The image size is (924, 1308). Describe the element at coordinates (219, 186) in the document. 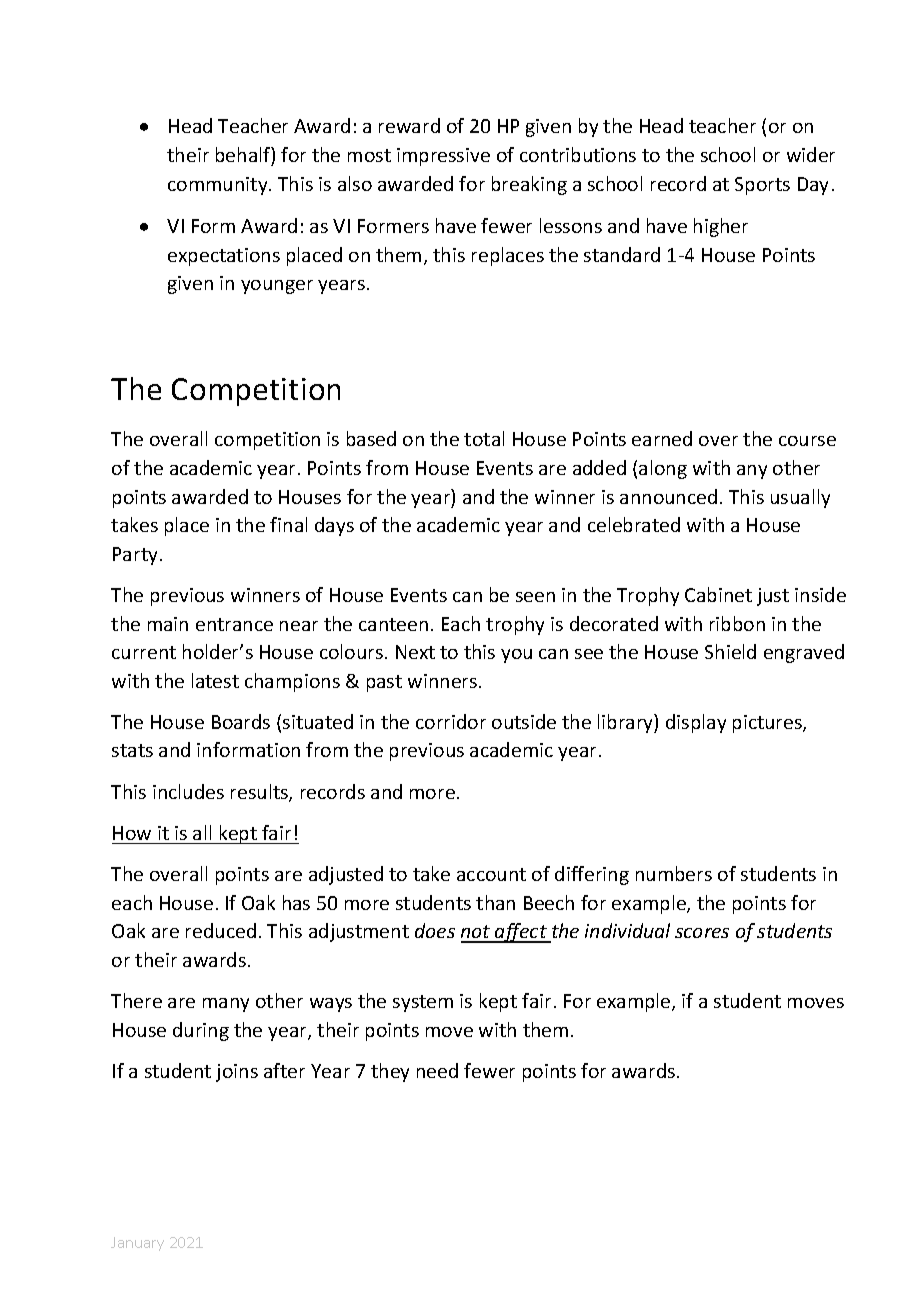

I see `community` at that location.
